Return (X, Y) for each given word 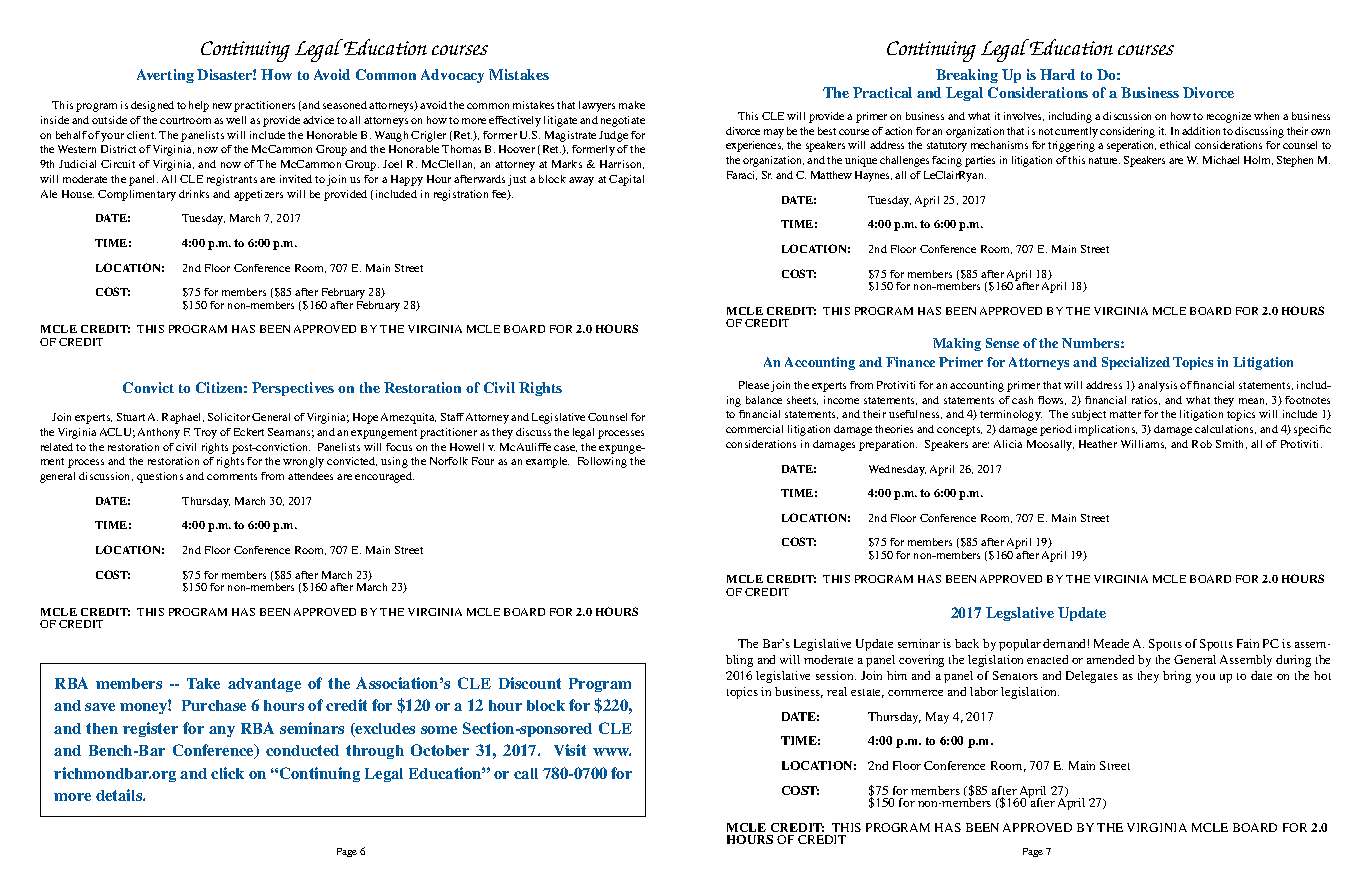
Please (754, 385)
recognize (1229, 117)
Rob (1202, 444)
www (612, 752)
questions (160, 477)
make (632, 105)
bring (1177, 677)
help (199, 106)
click (227, 773)
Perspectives (293, 389)
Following (602, 462)
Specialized (1136, 363)
